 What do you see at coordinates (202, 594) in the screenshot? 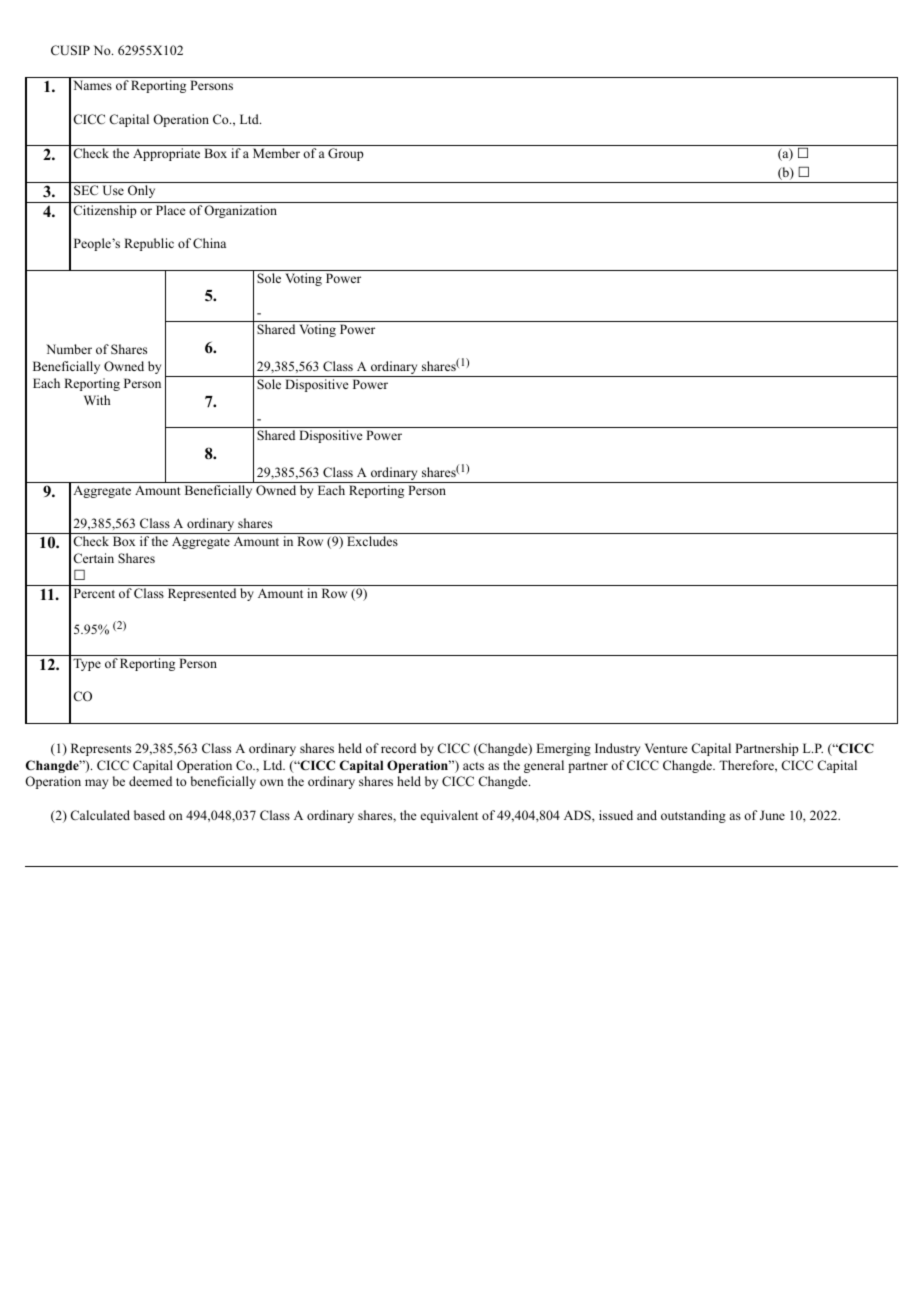
I see `Represented` at bounding box center [202, 594].
